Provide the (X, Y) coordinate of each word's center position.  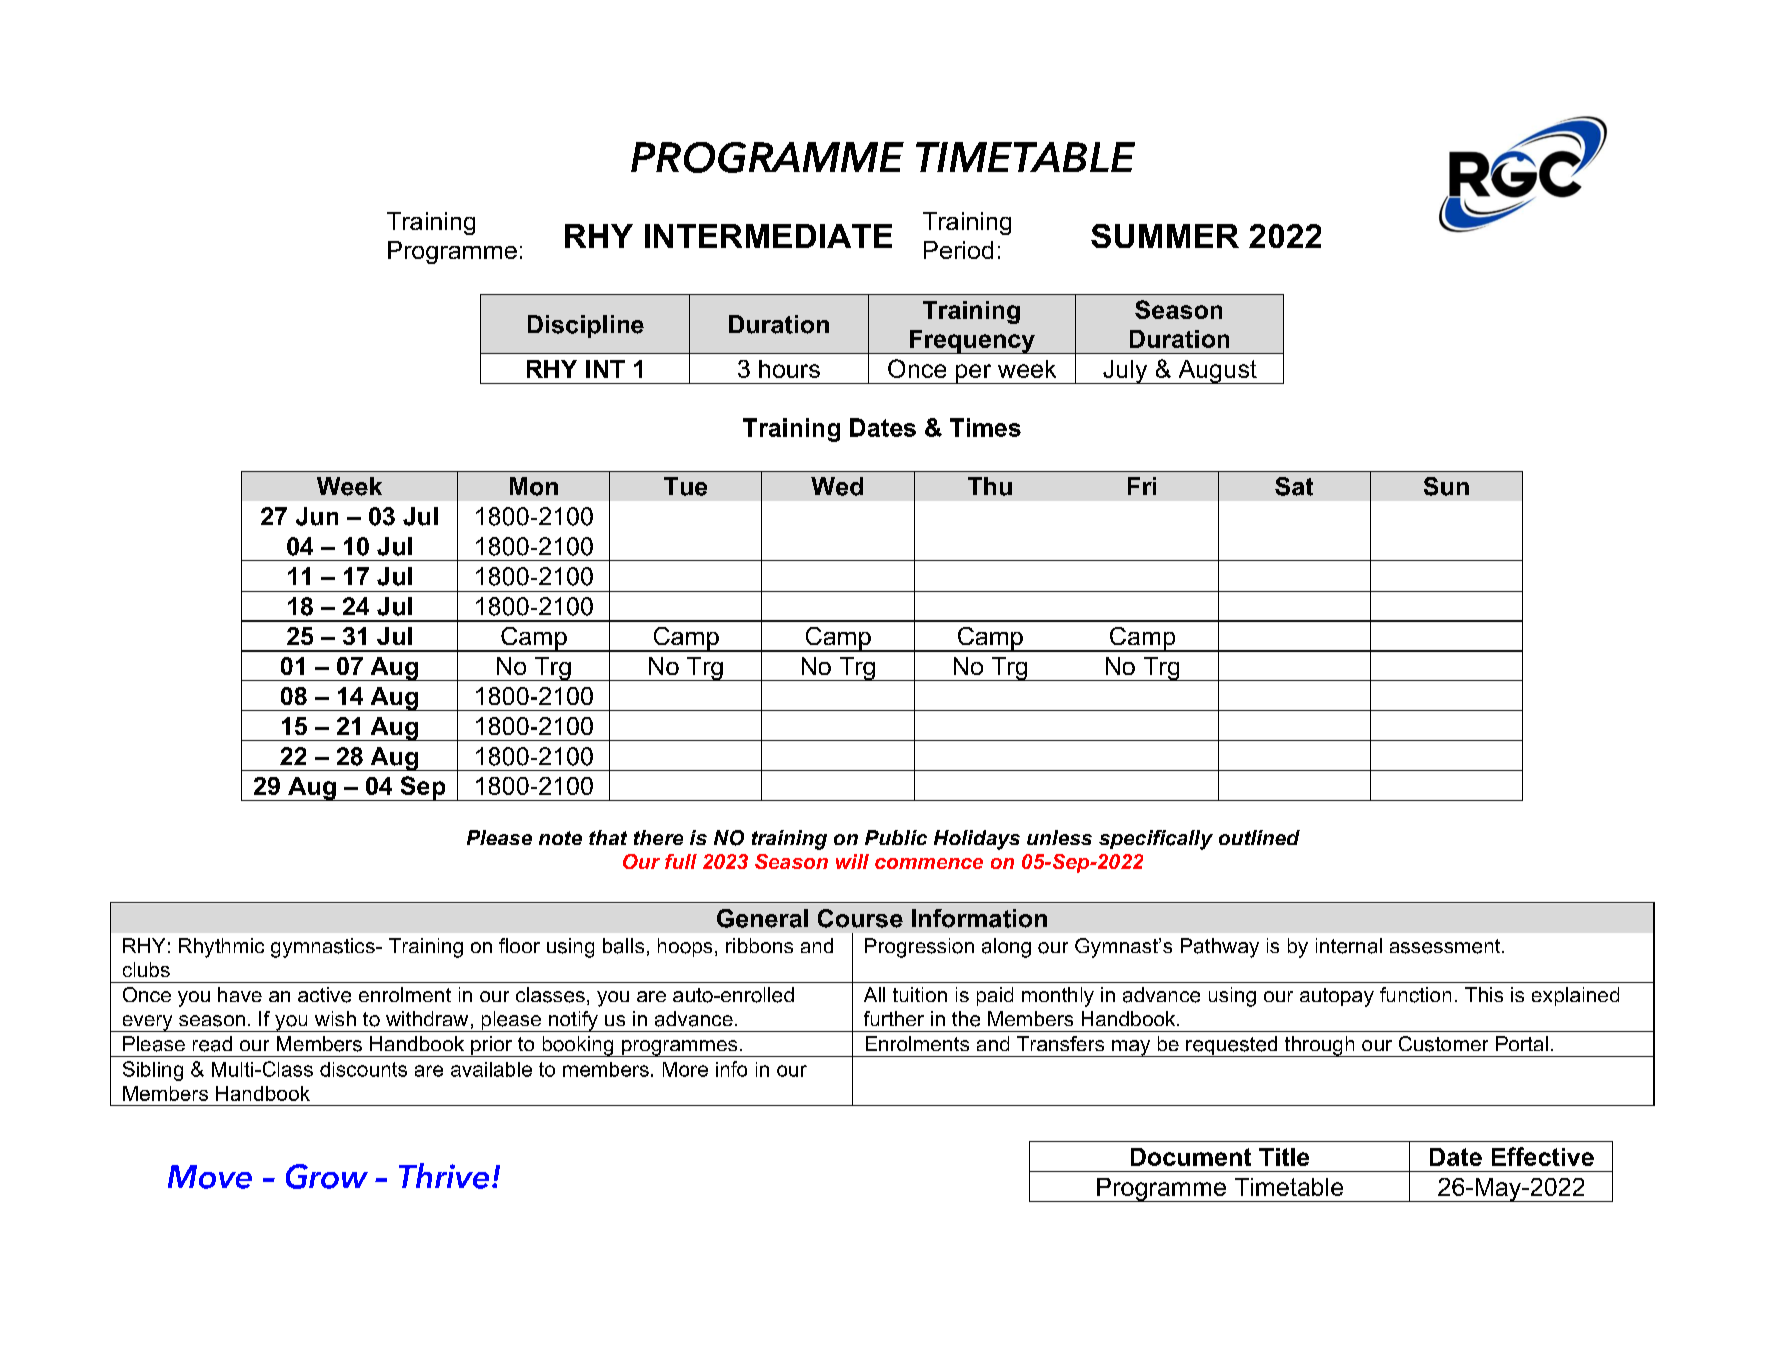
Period (958, 250)
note (560, 838)
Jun (317, 516)
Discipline (586, 326)
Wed (837, 486)
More (685, 1069)
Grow (327, 1176)
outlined (1259, 837)
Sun (1446, 486)
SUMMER (1165, 236)
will (852, 861)
